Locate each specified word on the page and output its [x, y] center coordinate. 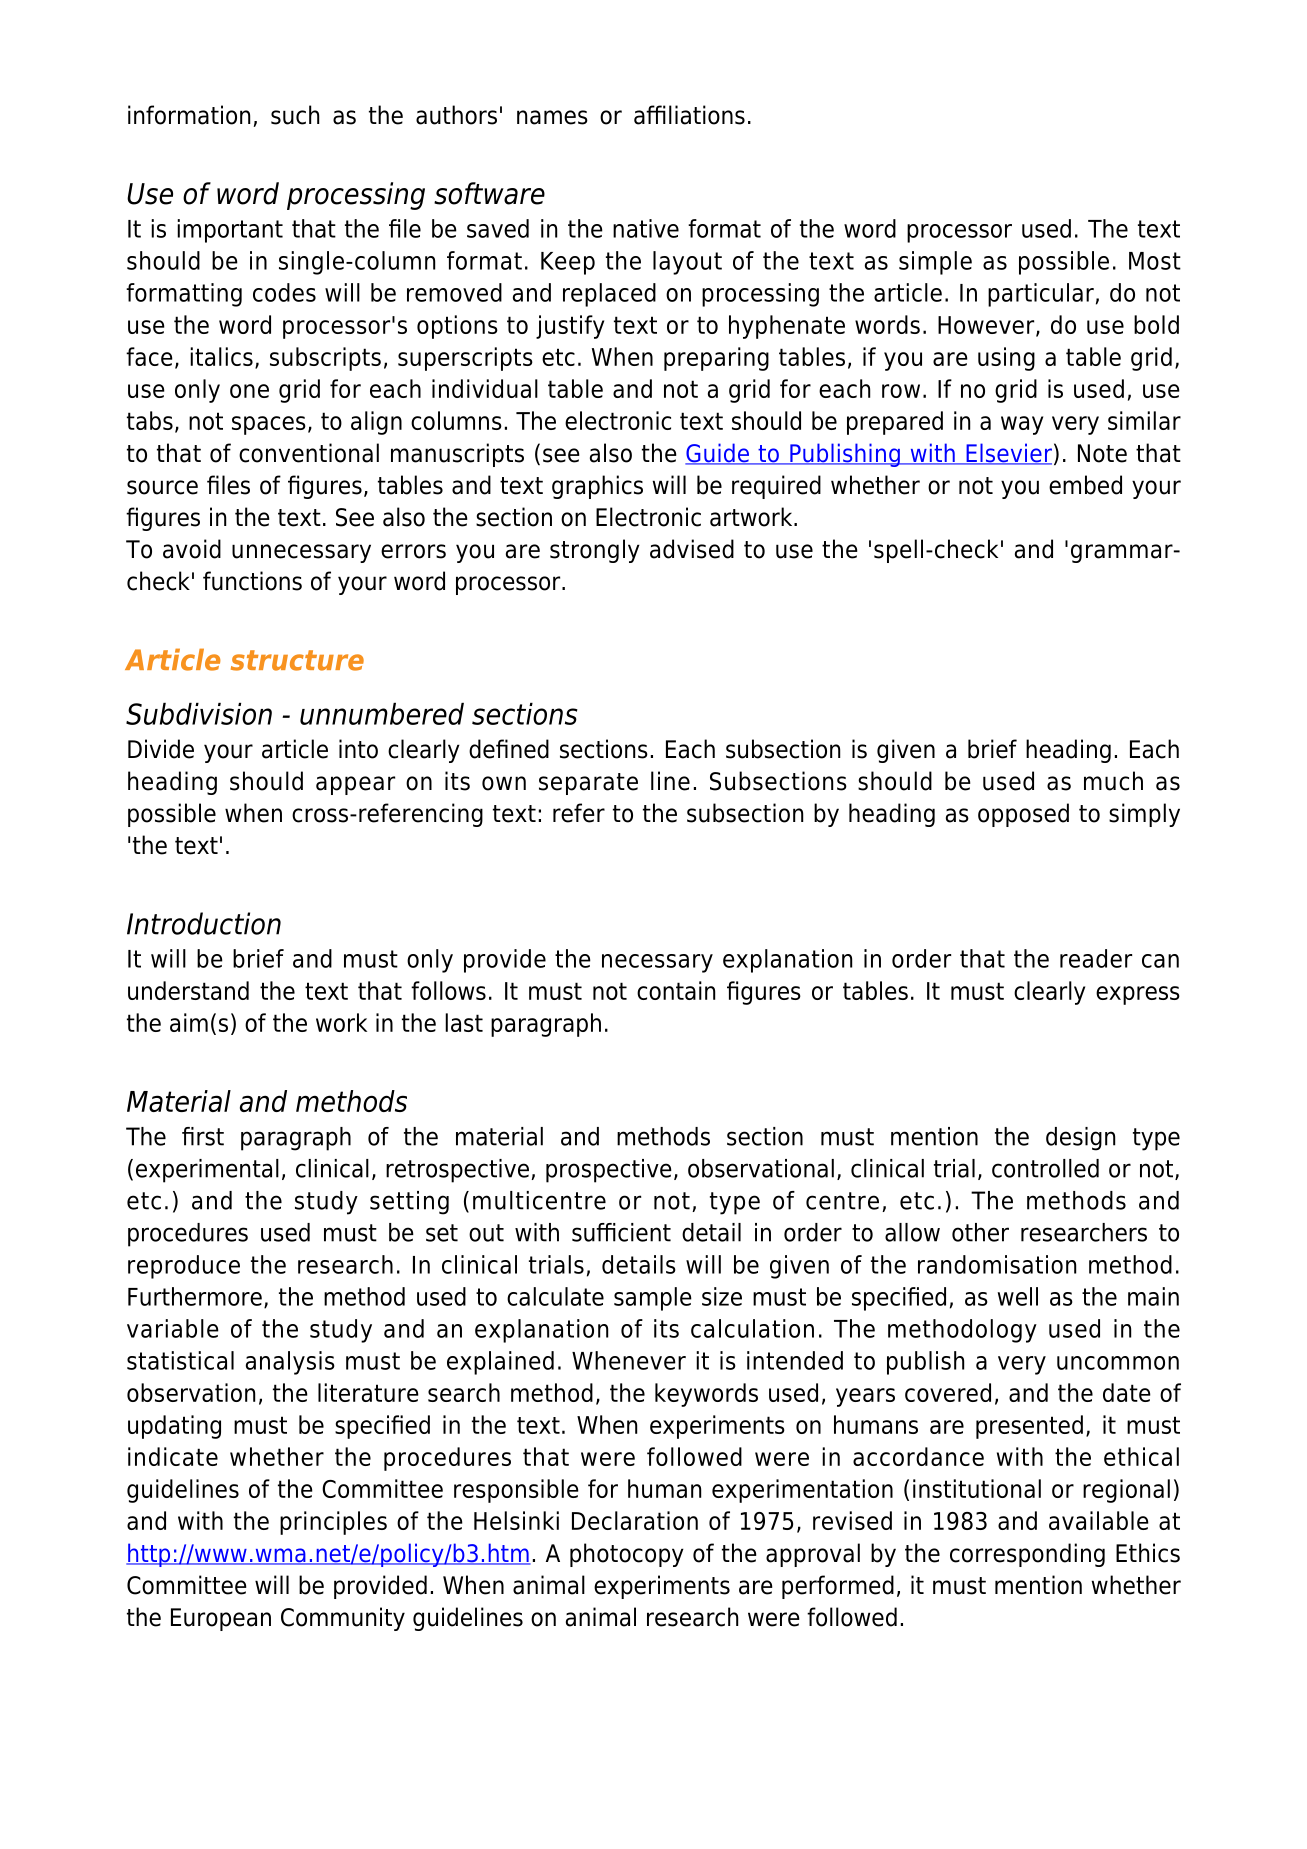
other [980, 1232]
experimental [207, 1171]
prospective [609, 1171]
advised [692, 549]
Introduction [204, 923]
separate [588, 784]
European [221, 1619]
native [646, 228]
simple [935, 263]
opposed [1023, 815]
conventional [309, 453]
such [295, 115]
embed [1085, 485]
